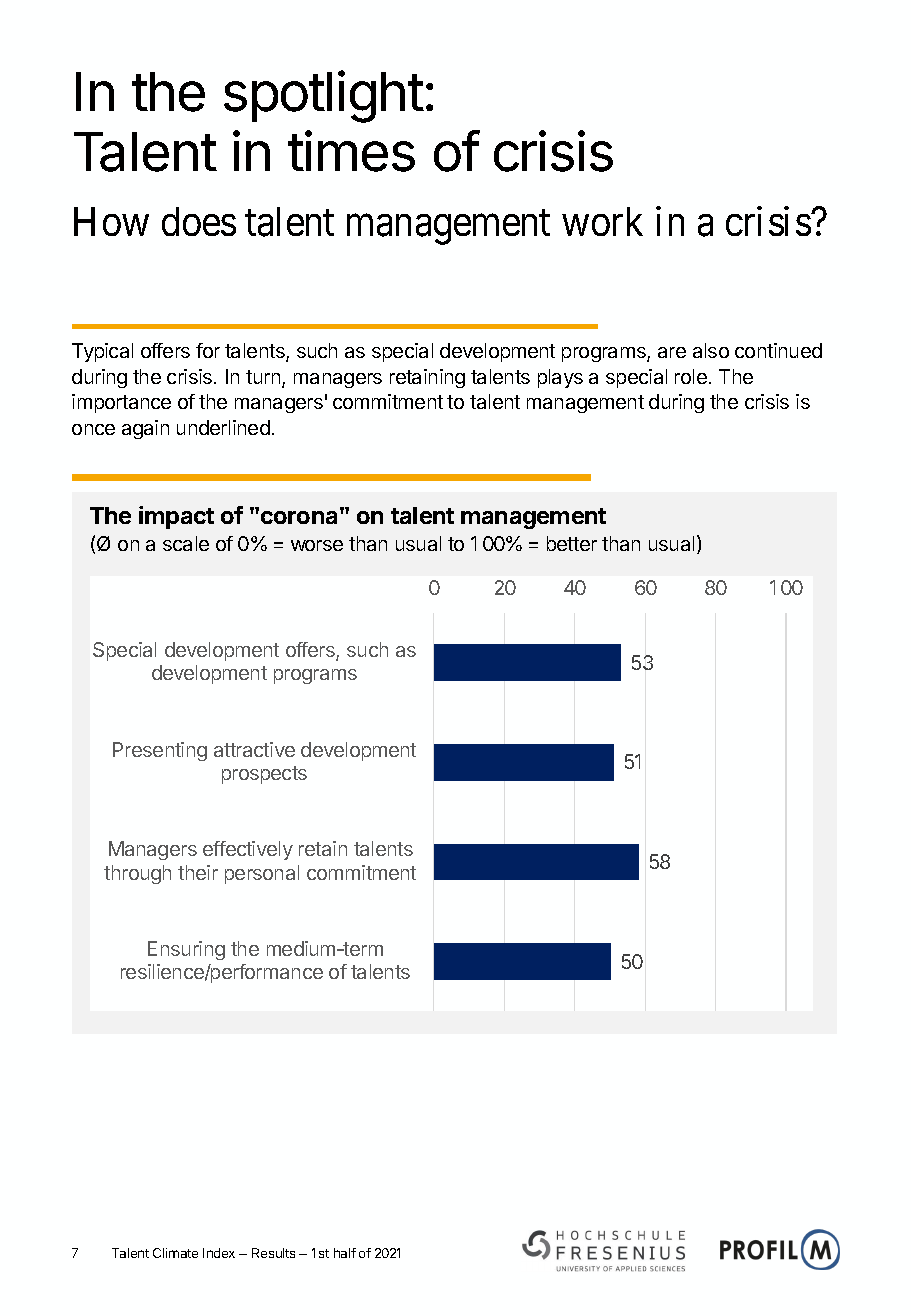 The image size is (911, 1316). I want to click on personal, so click(262, 874).
